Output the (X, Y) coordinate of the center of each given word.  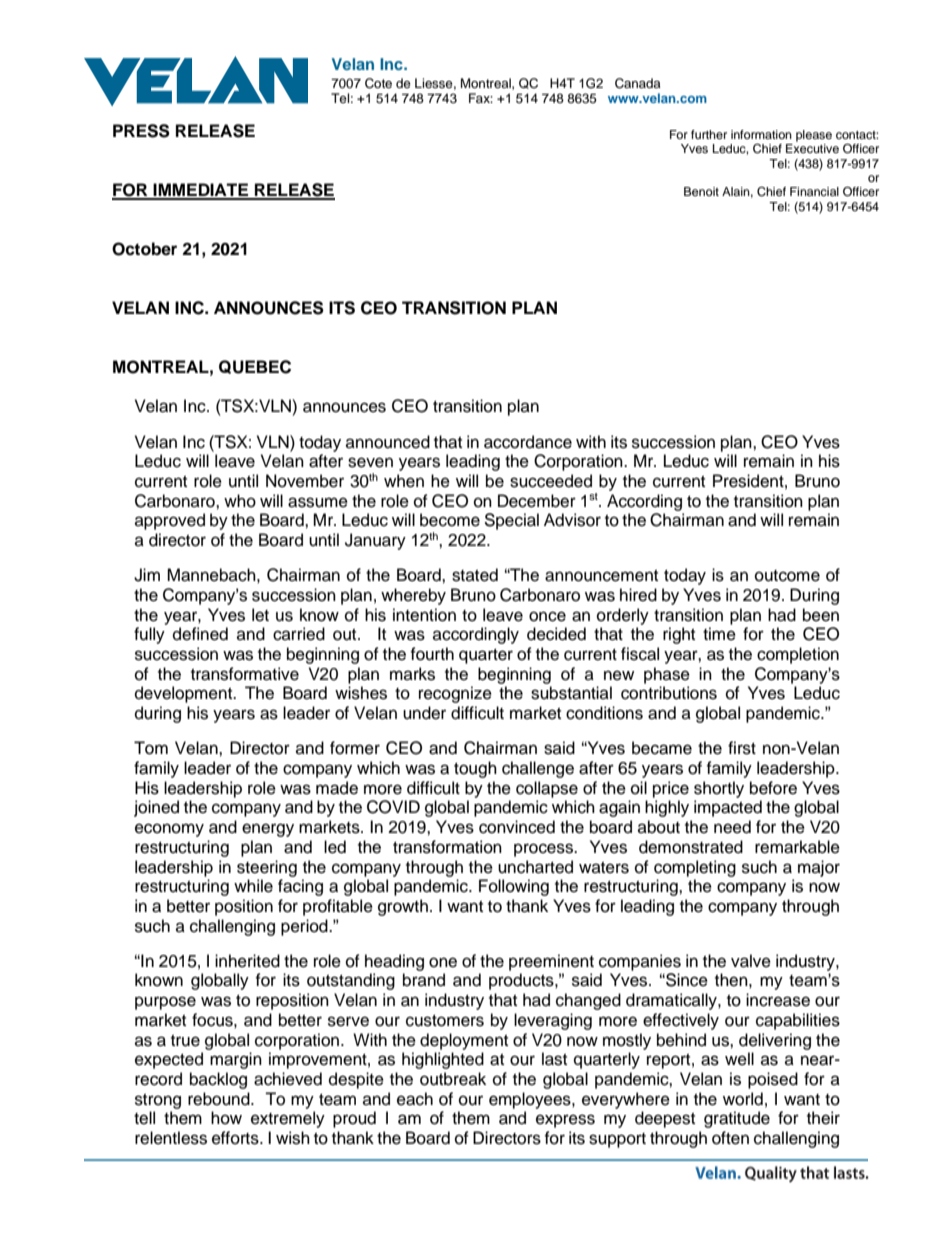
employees (531, 1100)
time (719, 634)
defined (200, 634)
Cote (378, 83)
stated (475, 575)
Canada (638, 83)
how (226, 1118)
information (761, 134)
